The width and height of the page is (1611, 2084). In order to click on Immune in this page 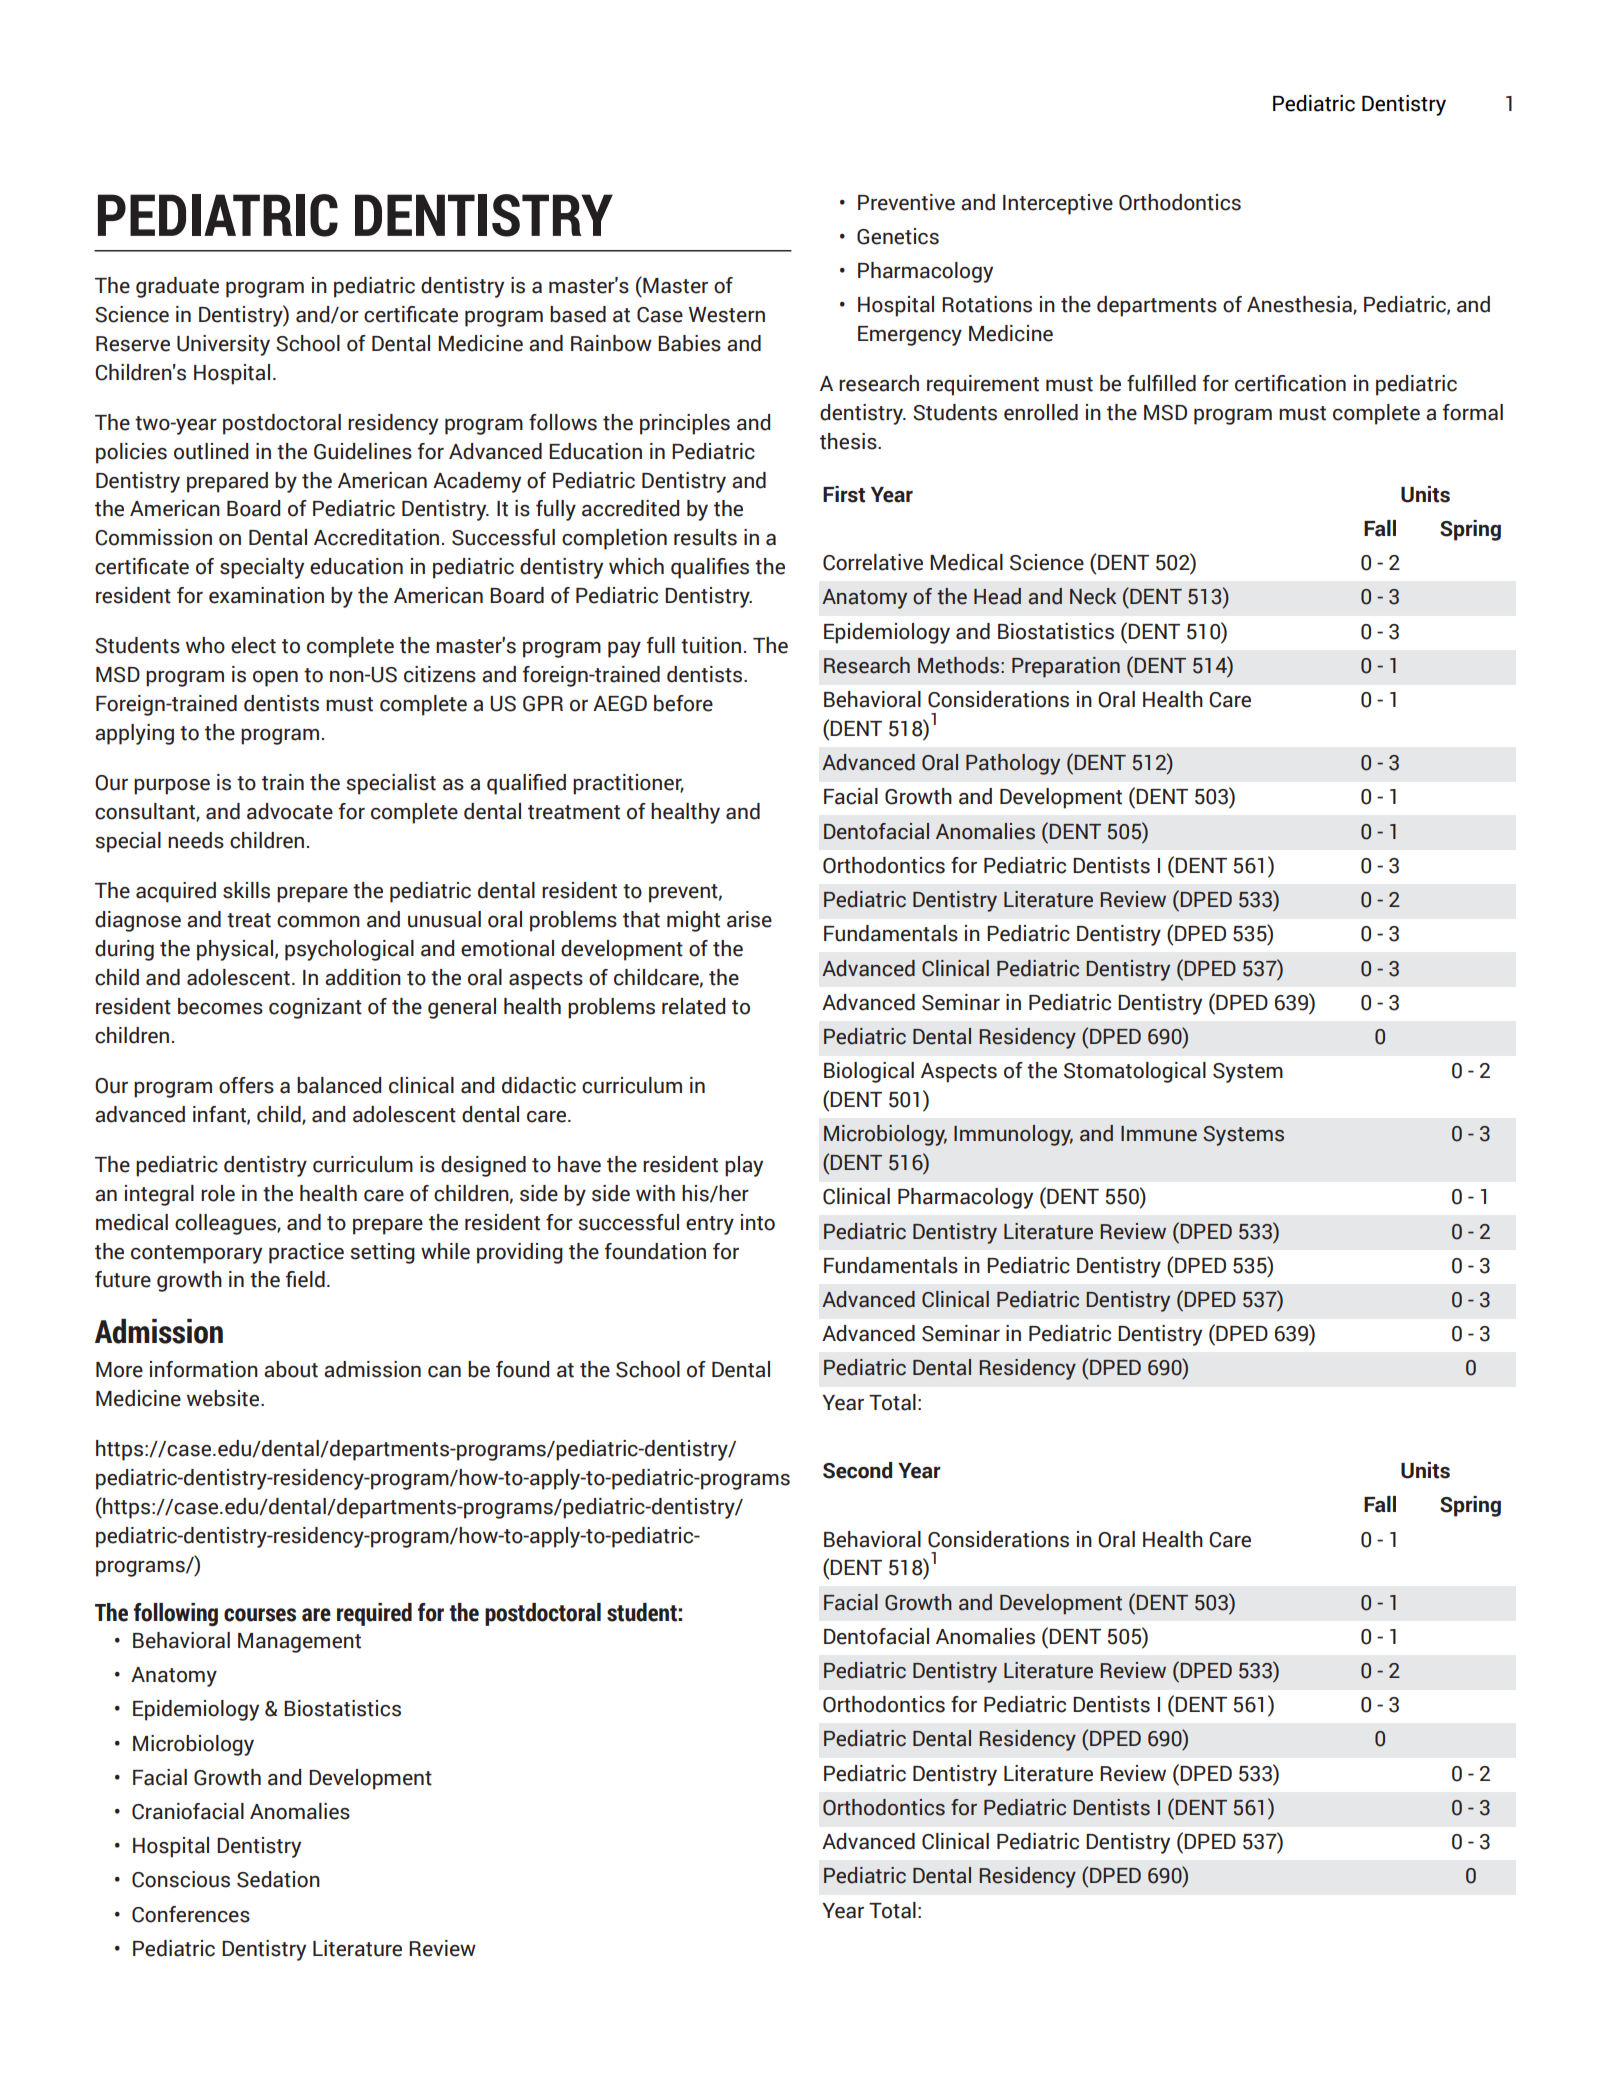, I will do `click(1159, 1134)`.
